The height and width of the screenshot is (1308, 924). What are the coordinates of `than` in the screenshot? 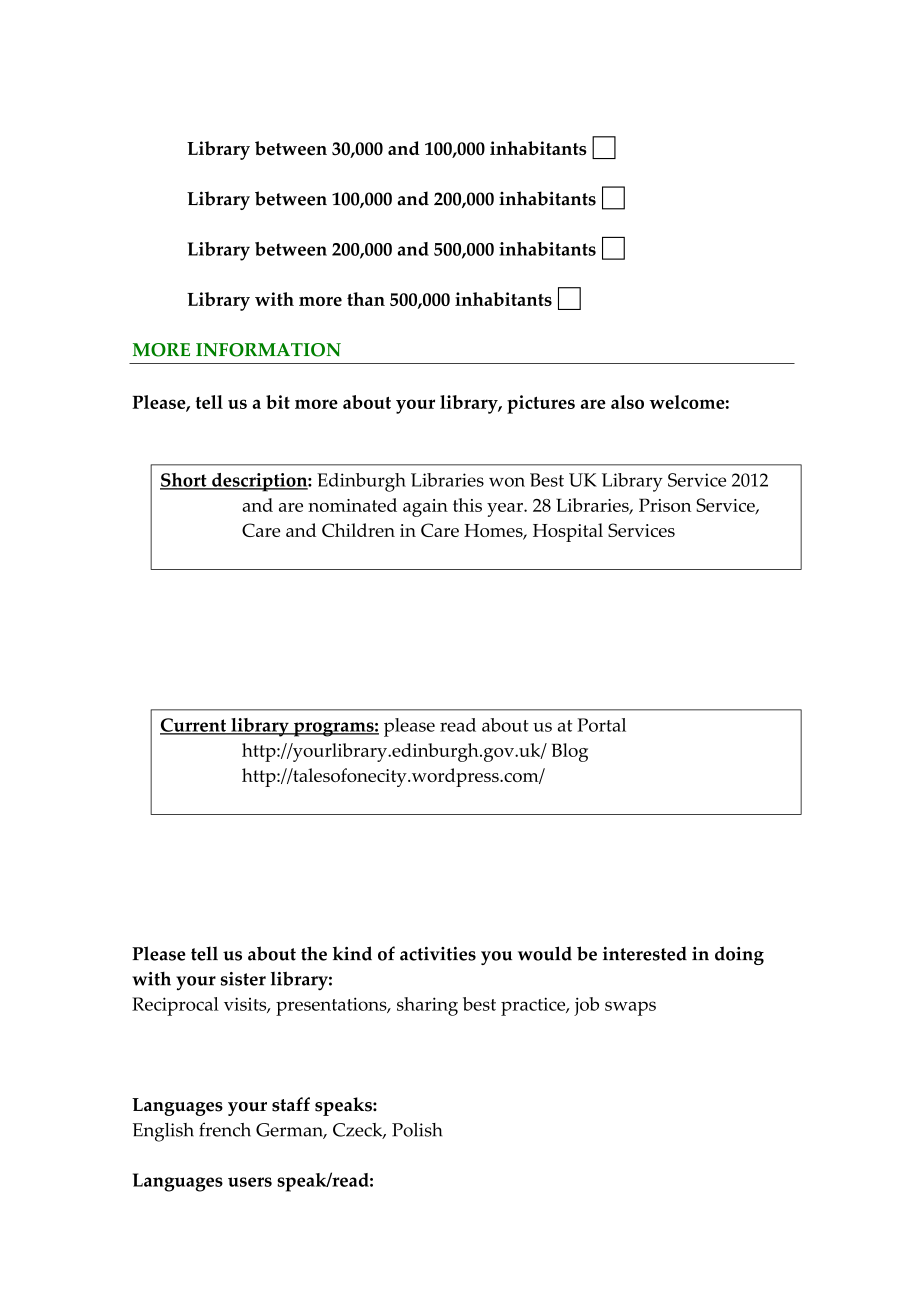 It's located at (366, 299).
